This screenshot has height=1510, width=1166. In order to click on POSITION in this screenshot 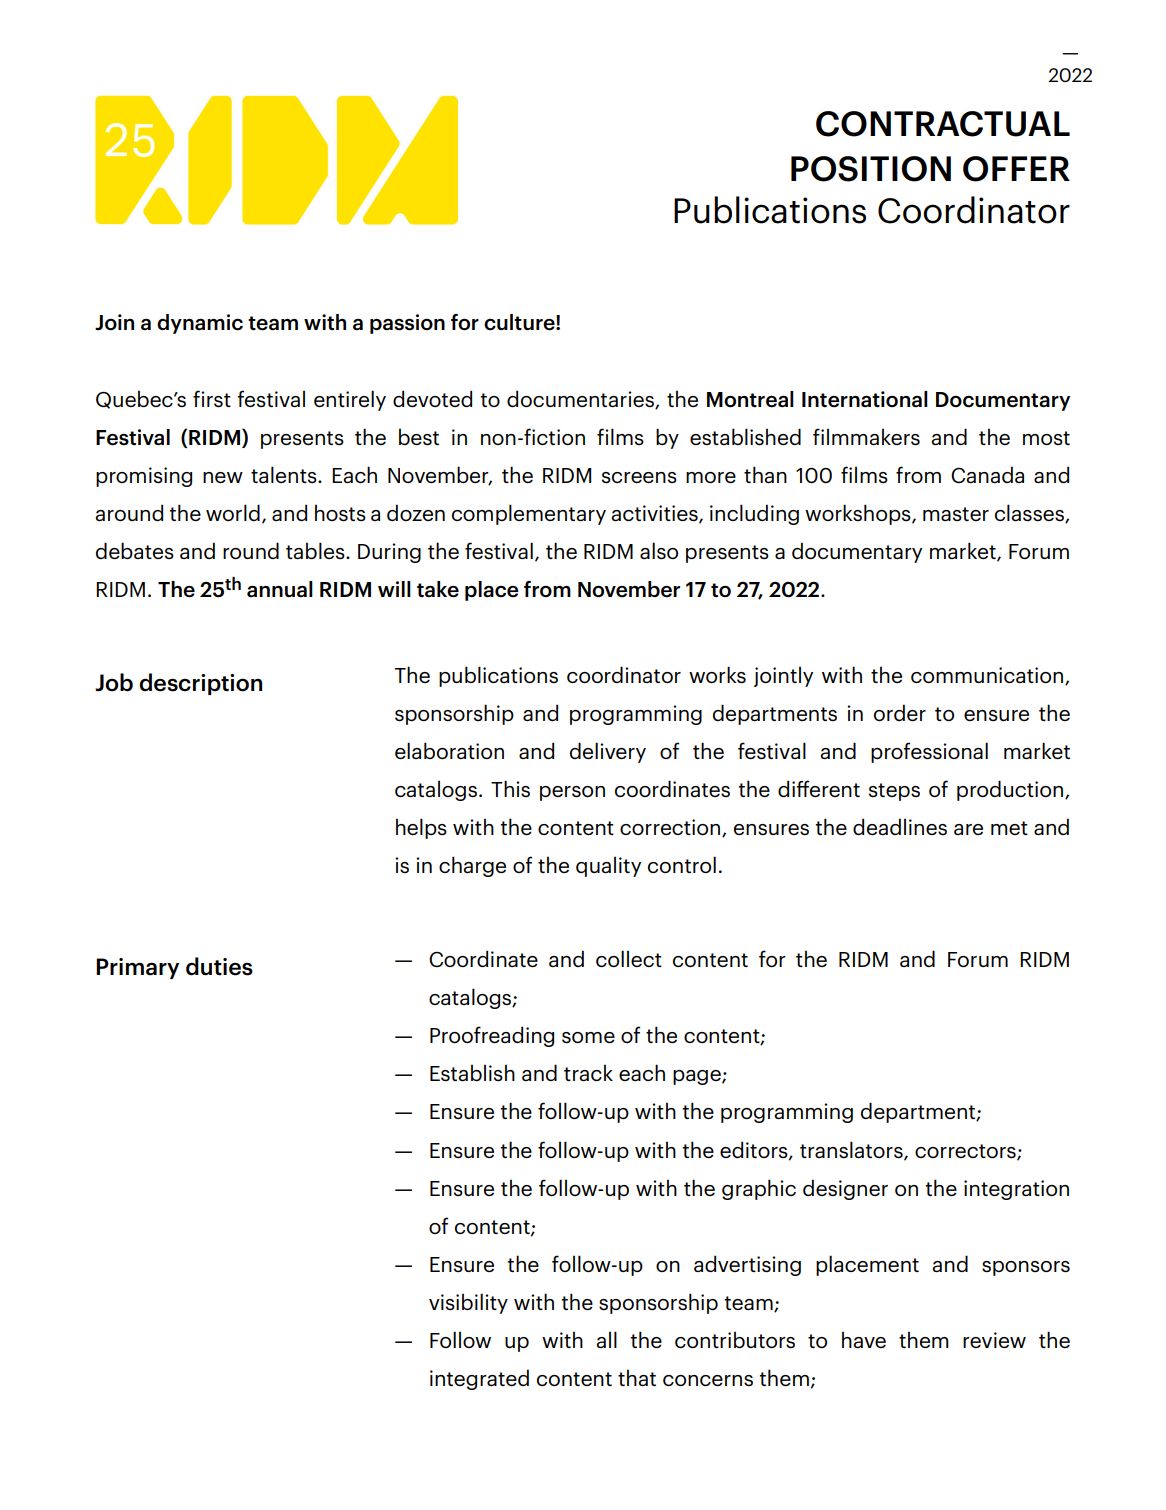, I will do `click(871, 169)`.
